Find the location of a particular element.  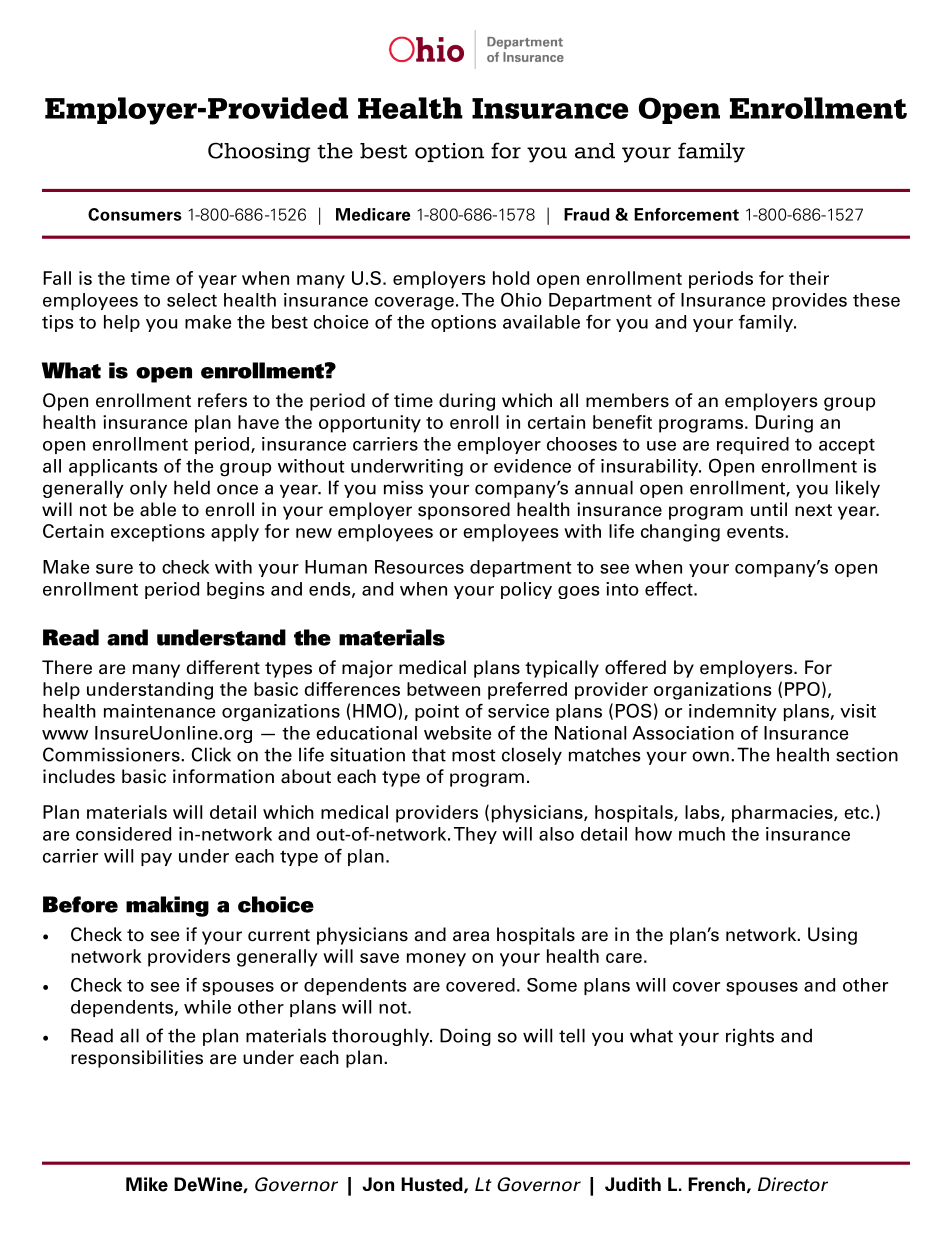

evidence is located at coordinates (532, 466).
